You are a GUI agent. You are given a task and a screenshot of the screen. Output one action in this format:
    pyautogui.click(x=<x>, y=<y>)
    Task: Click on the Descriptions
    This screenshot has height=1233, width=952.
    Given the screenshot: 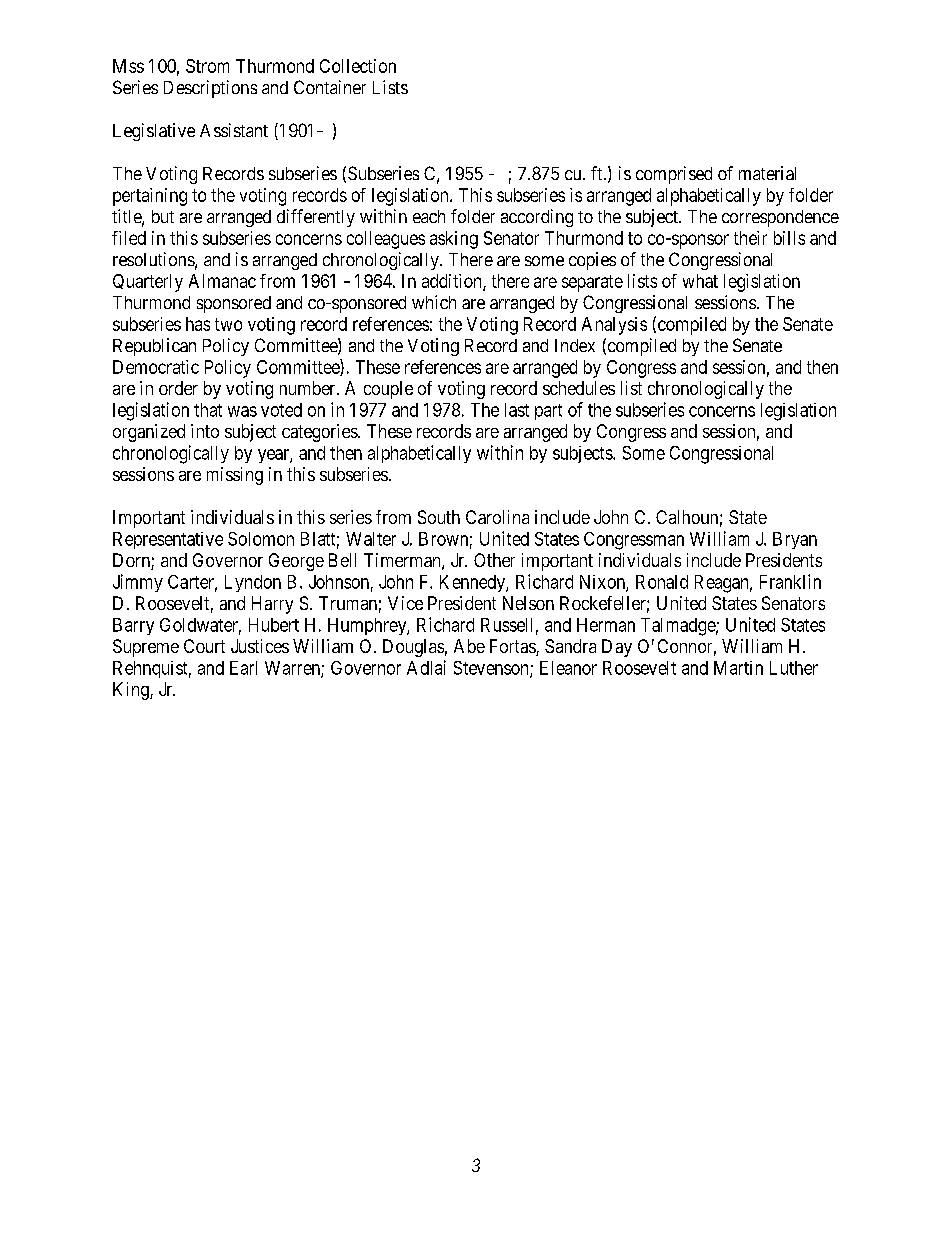 What is the action you would take?
    pyautogui.click(x=210, y=89)
